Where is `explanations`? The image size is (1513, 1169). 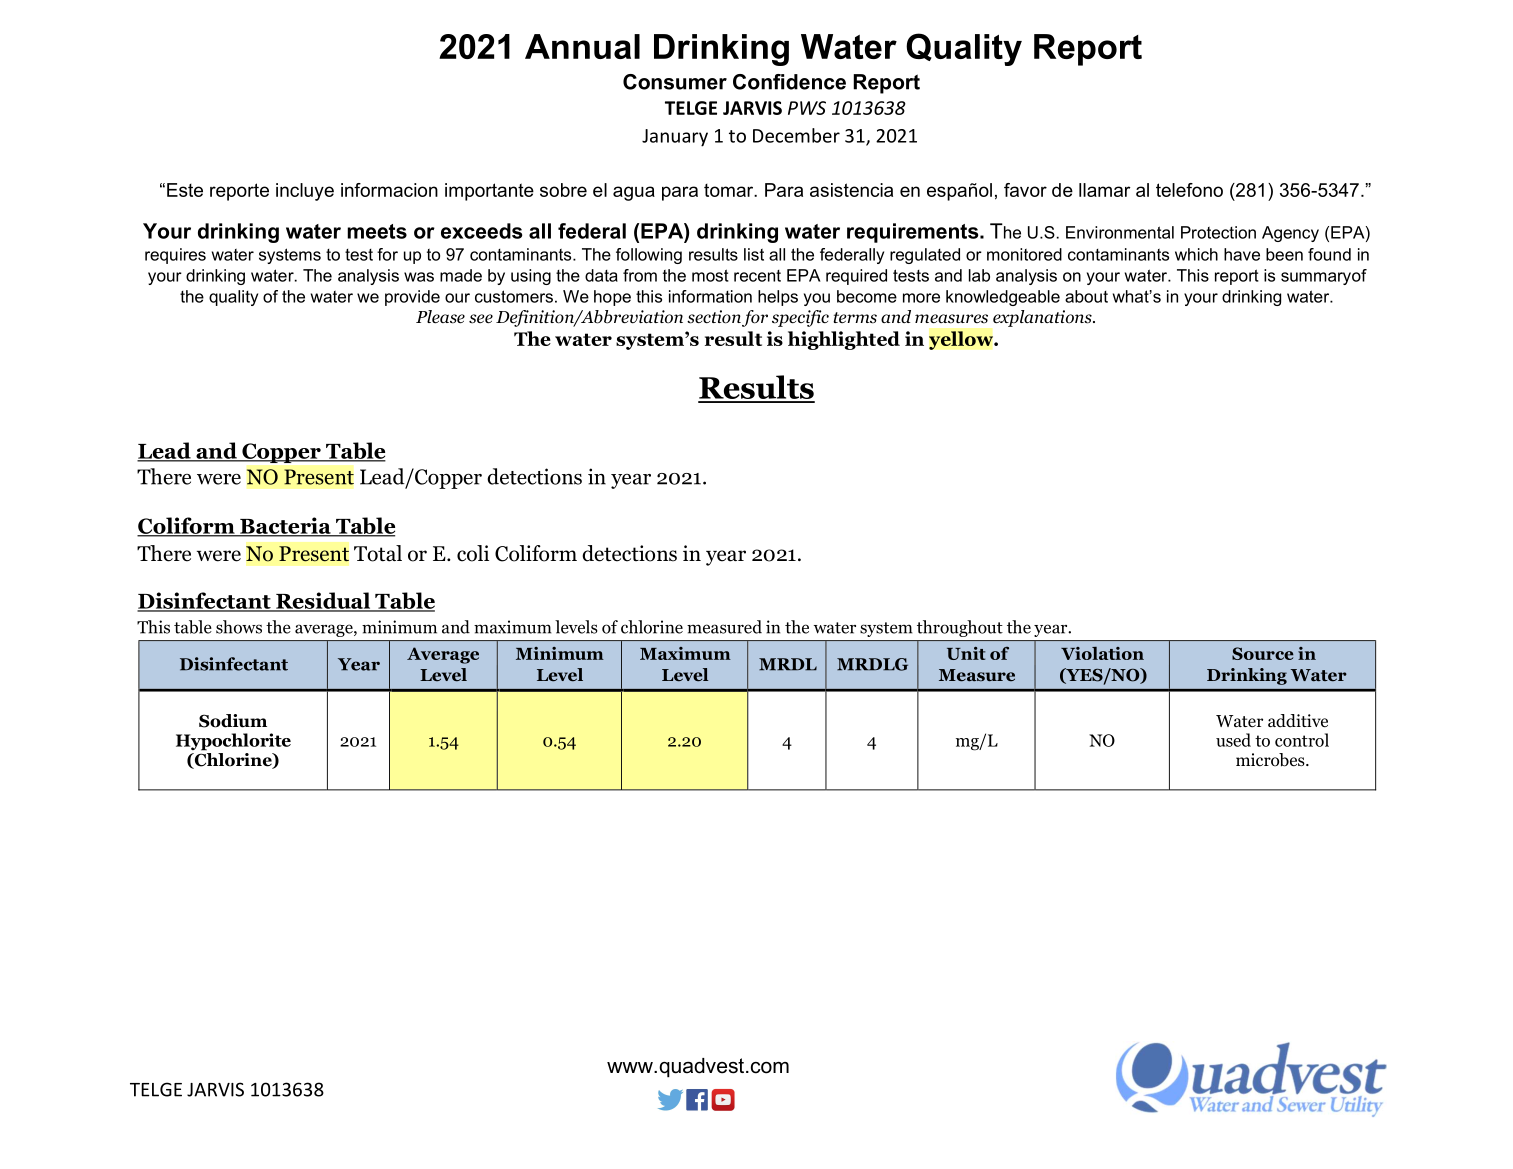 explanations is located at coordinates (1043, 318).
